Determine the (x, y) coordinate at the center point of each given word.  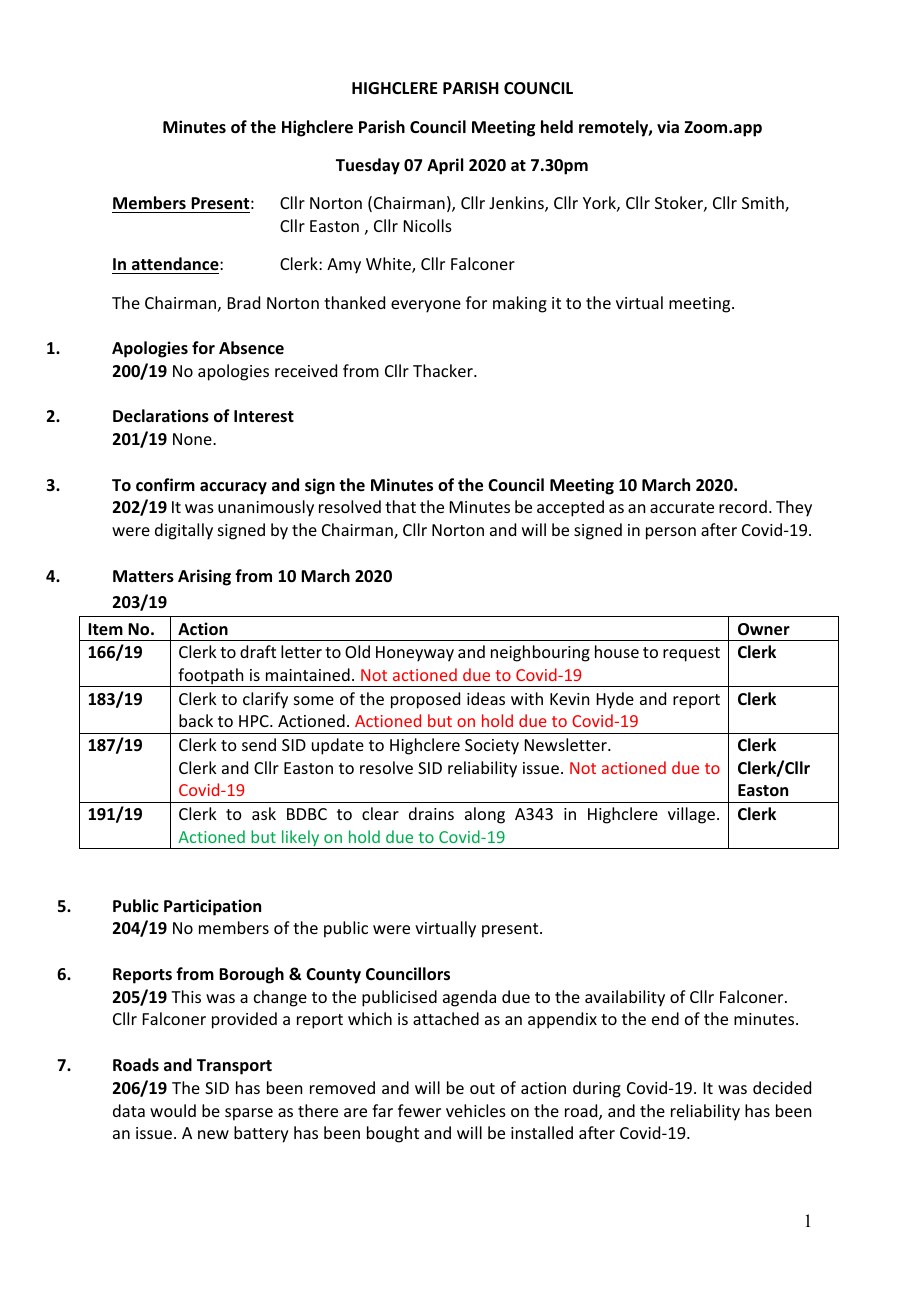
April (445, 166)
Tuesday (368, 166)
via (668, 126)
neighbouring (540, 653)
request (691, 654)
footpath (211, 677)
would (173, 1110)
